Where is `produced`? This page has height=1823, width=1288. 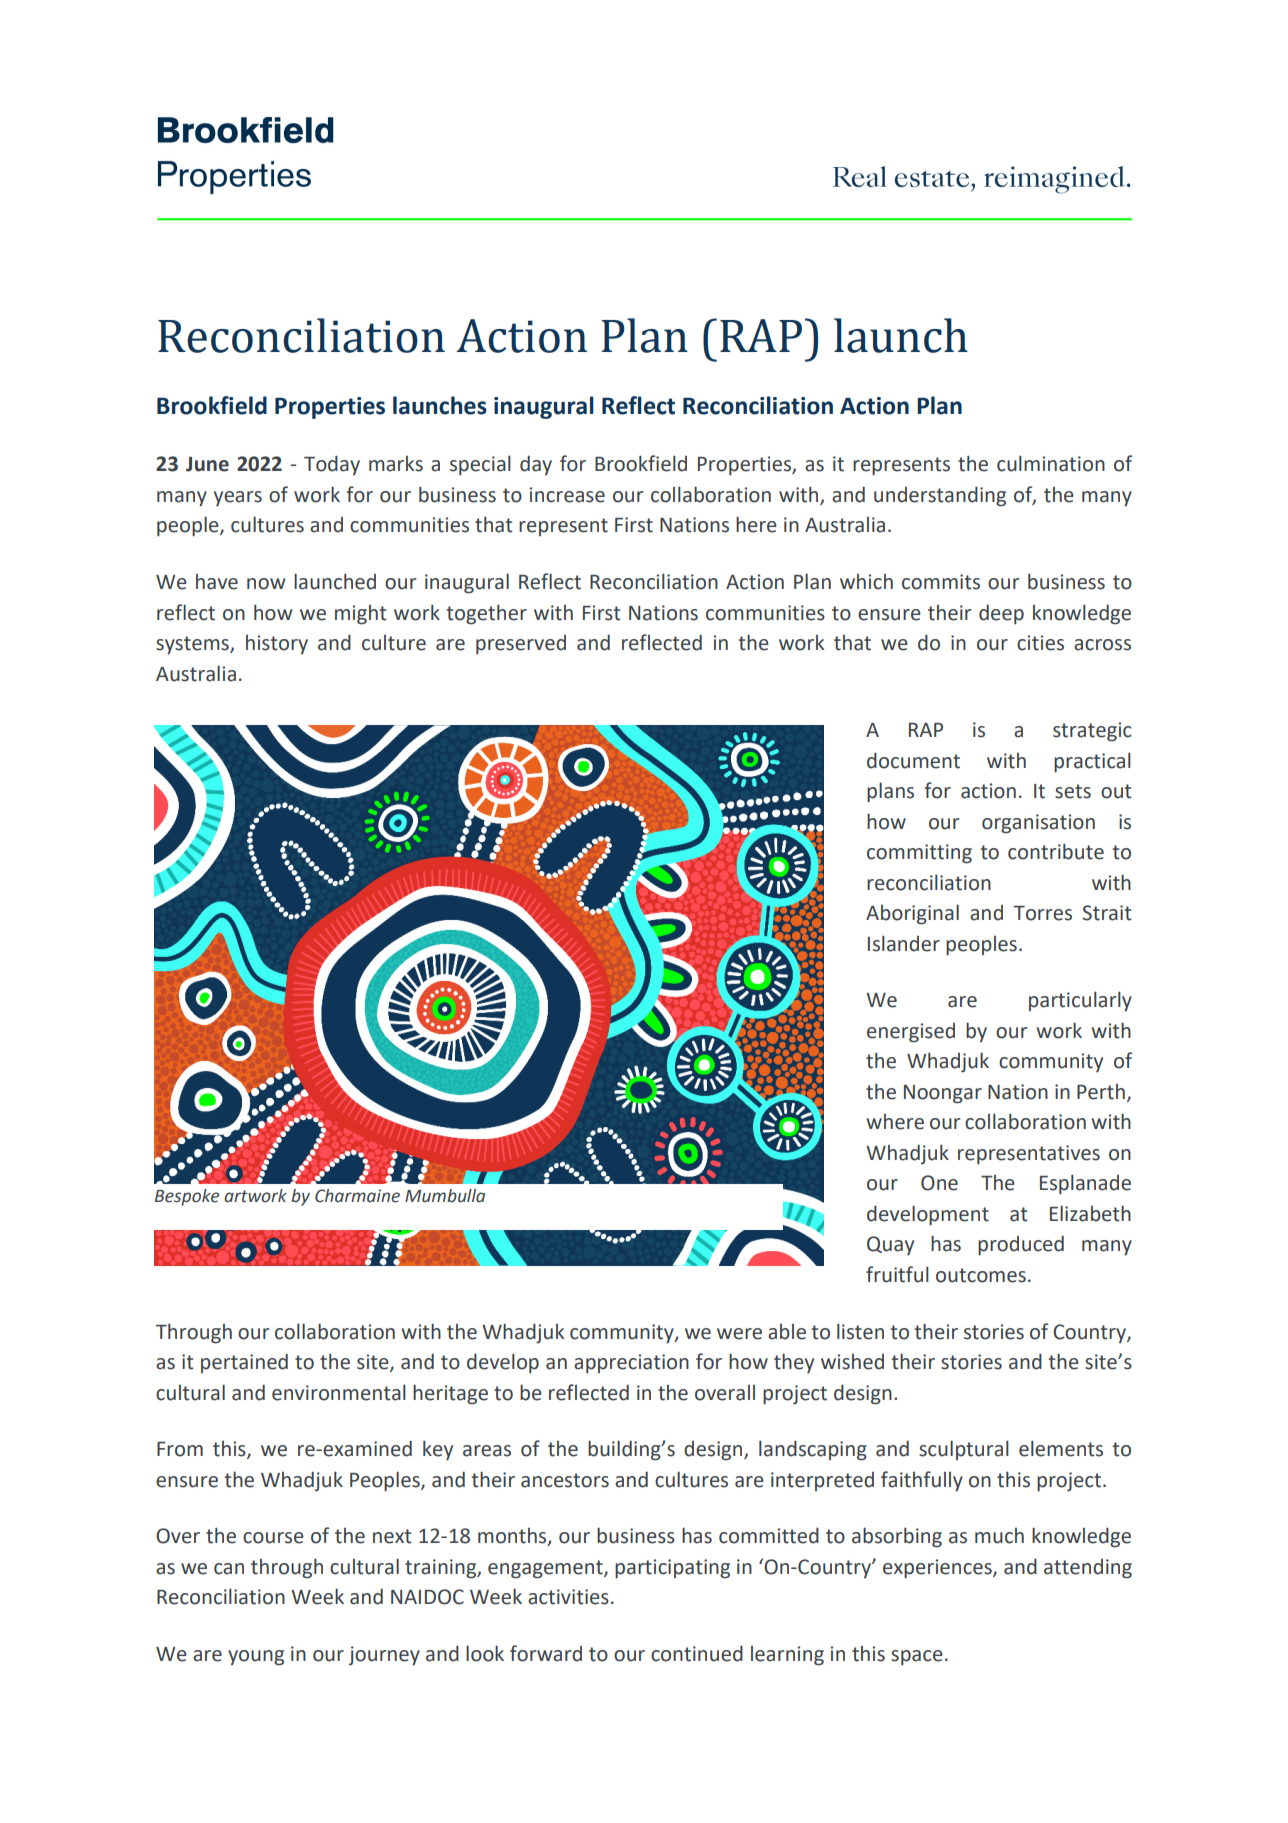
produced is located at coordinates (1021, 1245).
